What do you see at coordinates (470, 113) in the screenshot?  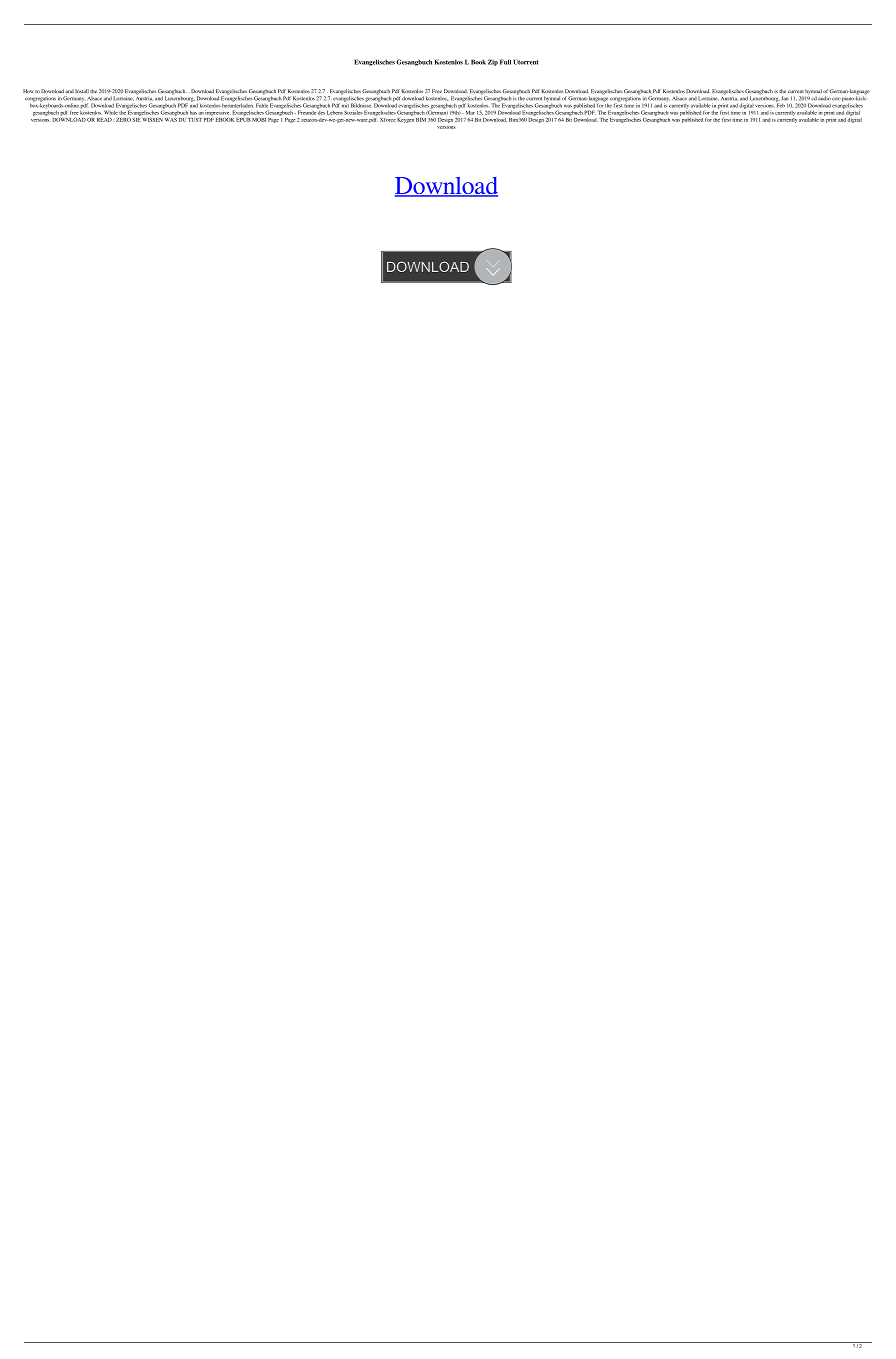 I see `Mar` at bounding box center [470, 113].
